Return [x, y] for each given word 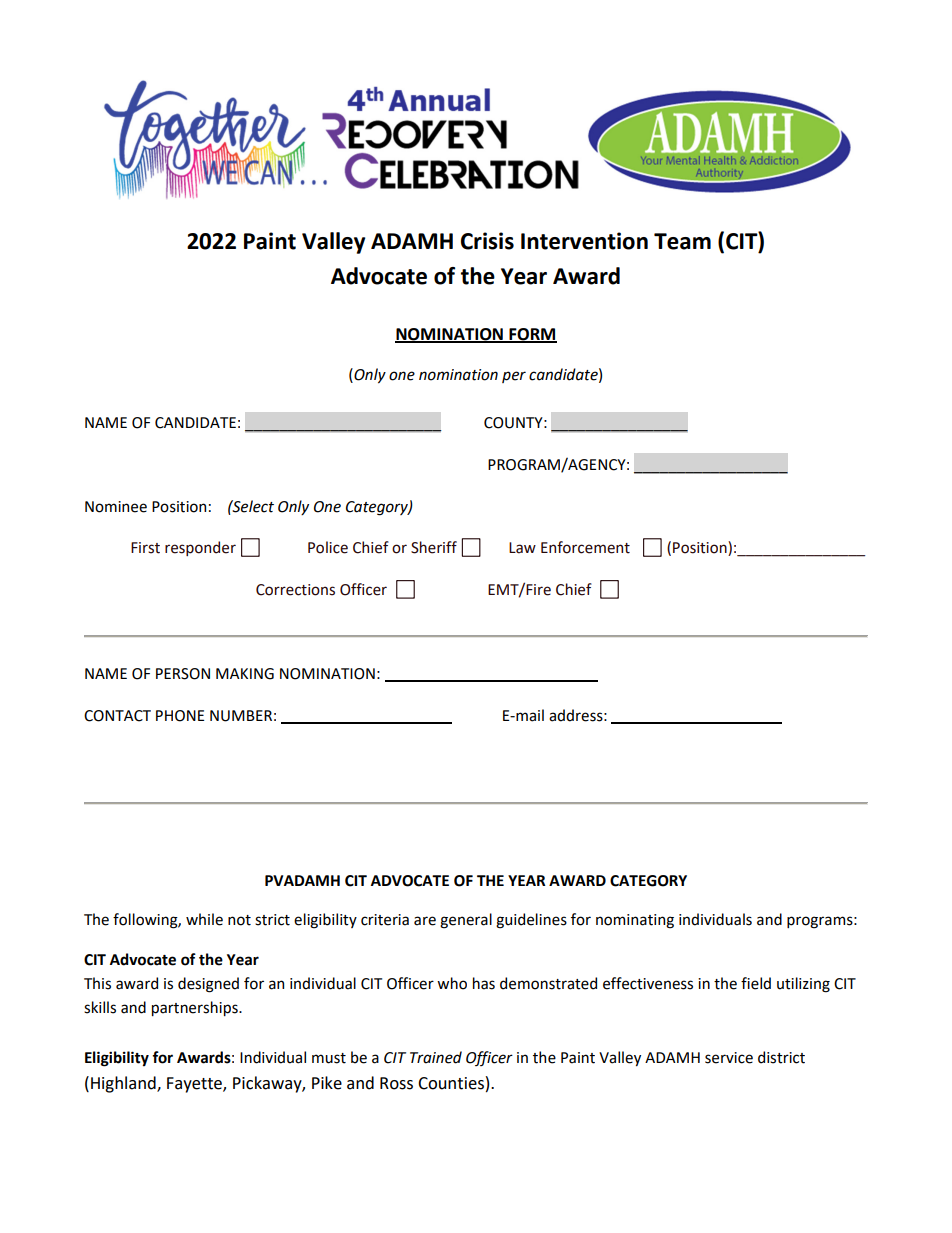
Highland [124, 1084]
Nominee [116, 507]
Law [522, 548]
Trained [436, 1057]
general [466, 921]
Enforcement [585, 547]
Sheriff [434, 547]
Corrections [295, 590]
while [204, 919]
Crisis [487, 241]
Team [682, 241]
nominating [635, 921]
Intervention [584, 241]
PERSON [183, 674]
